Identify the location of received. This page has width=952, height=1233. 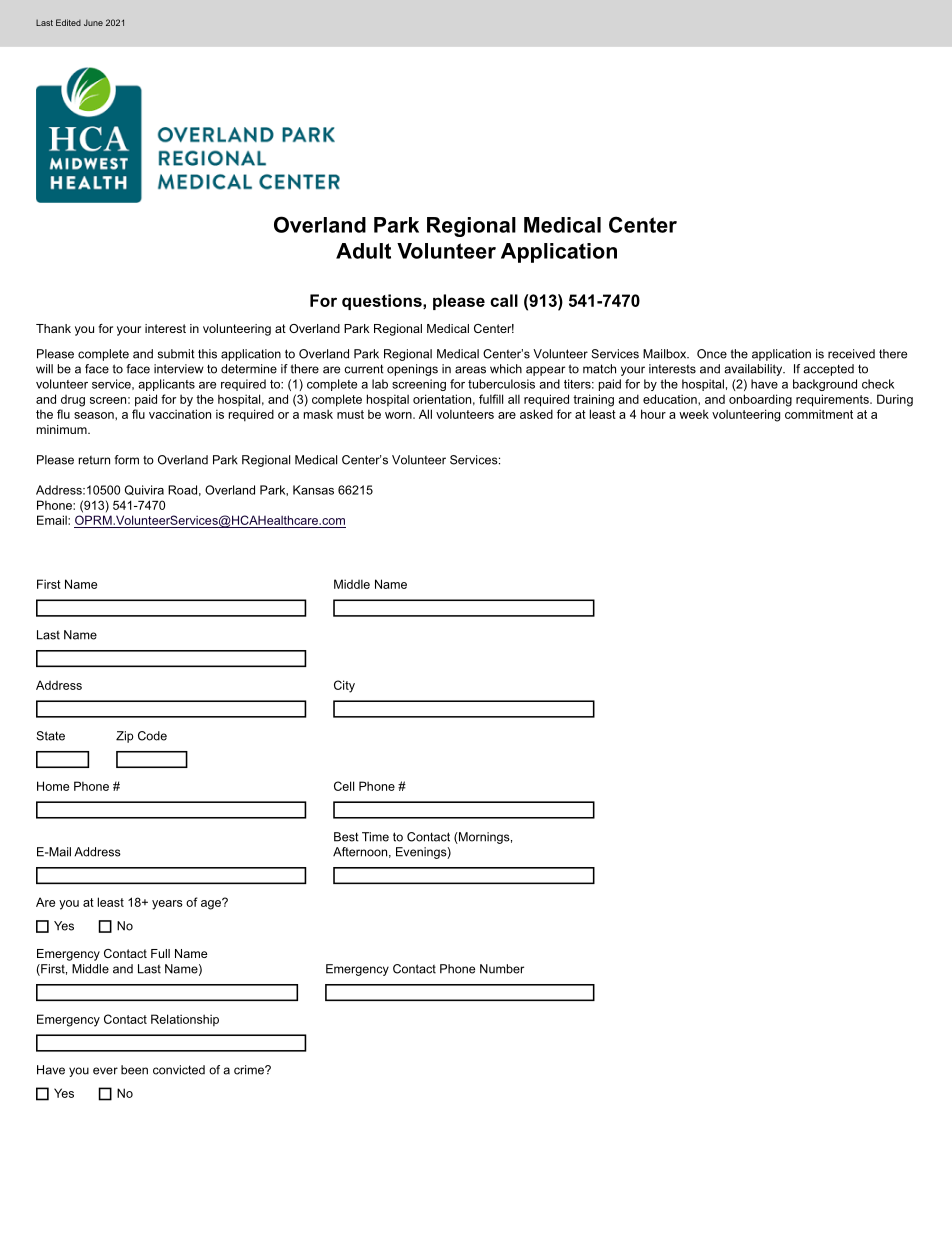
(851, 354).
